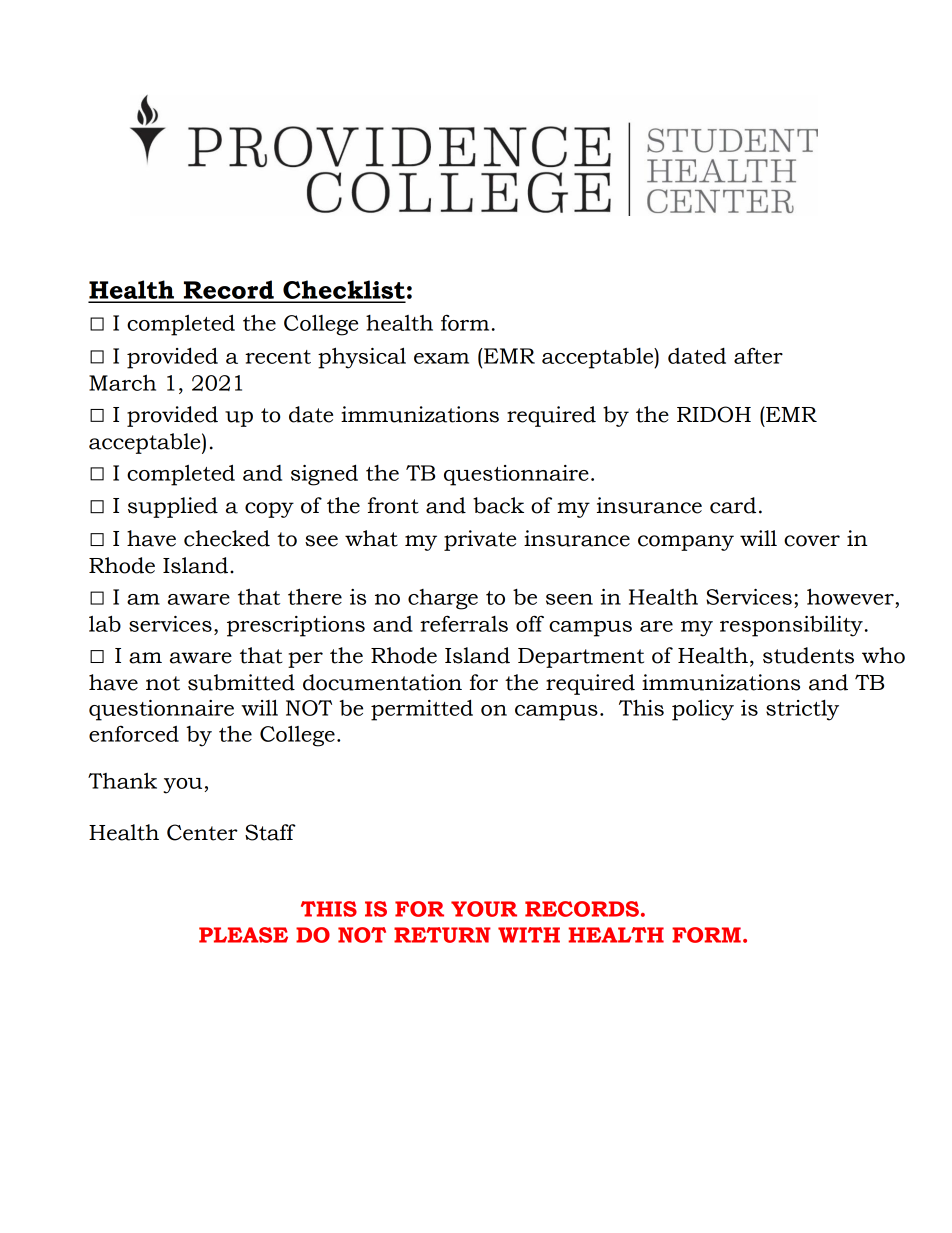 Image resolution: width=952 pixels, height=1233 pixels. Describe the element at coordinates (122, 383) in the screenshot. I see `March` at that location.
